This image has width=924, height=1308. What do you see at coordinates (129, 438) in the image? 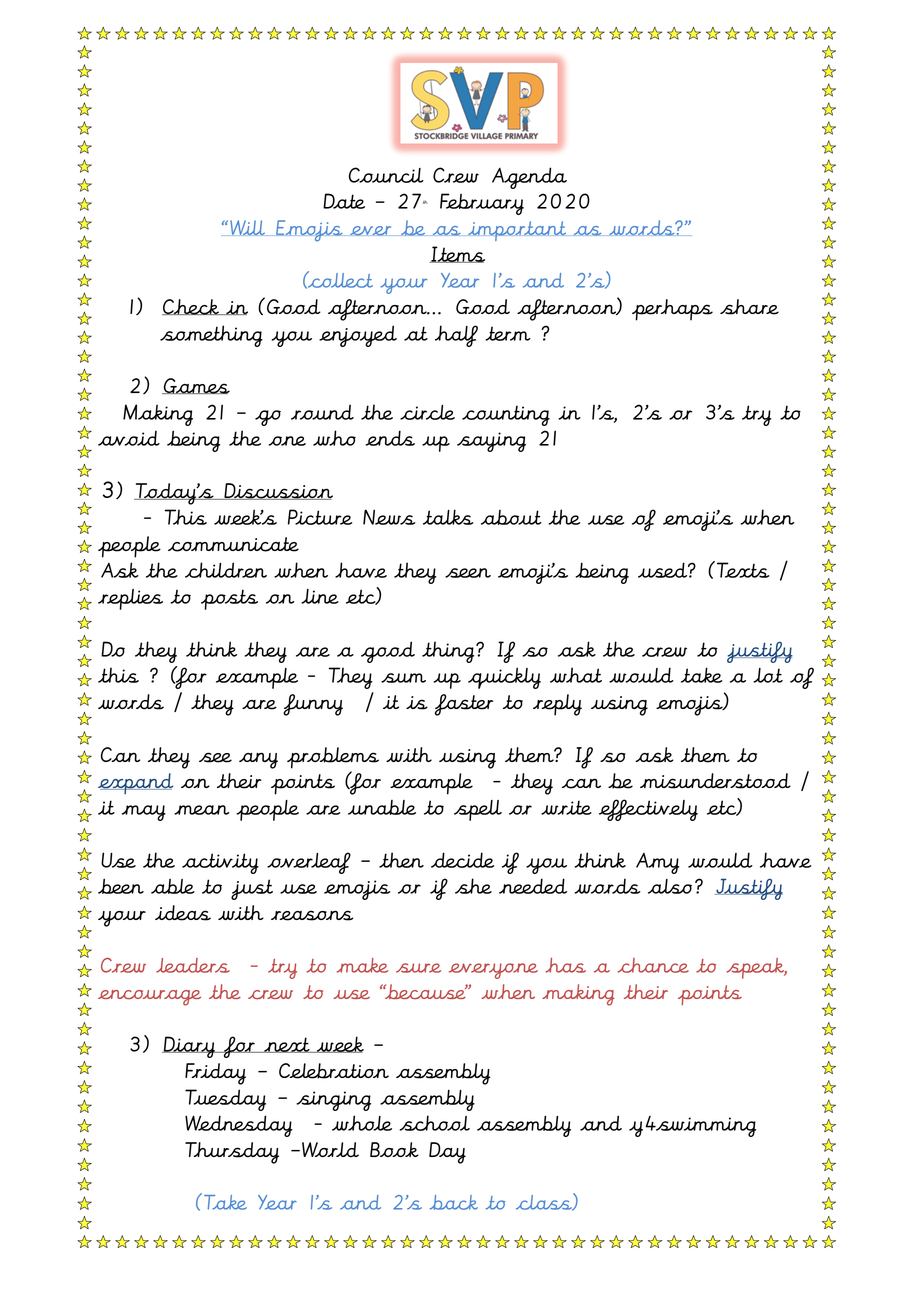
I see `avoid` at bounding box center [129, 438].
